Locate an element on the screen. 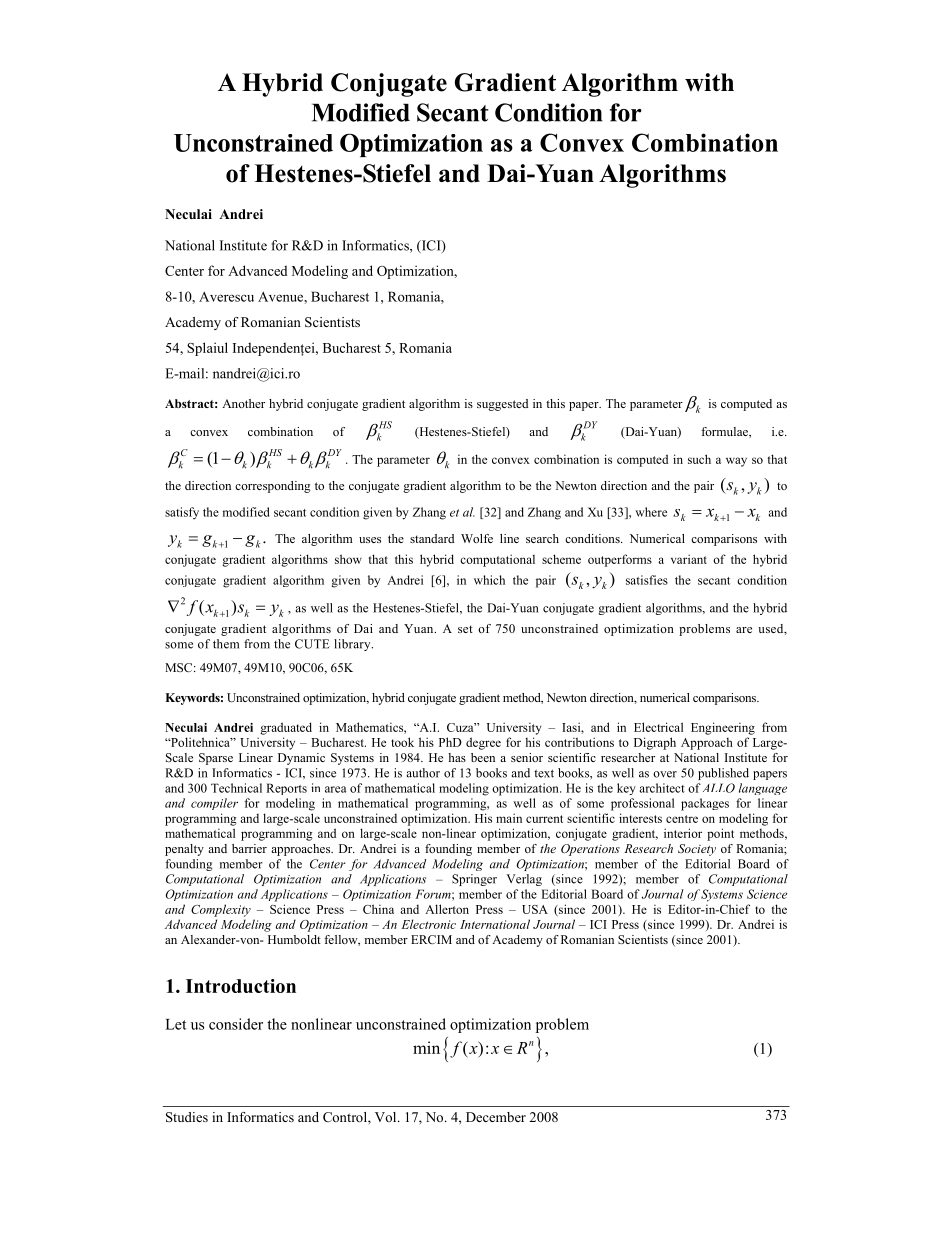 This screenshot has height=1233, width=952. Vol is located at coordinates (387, 1117).
